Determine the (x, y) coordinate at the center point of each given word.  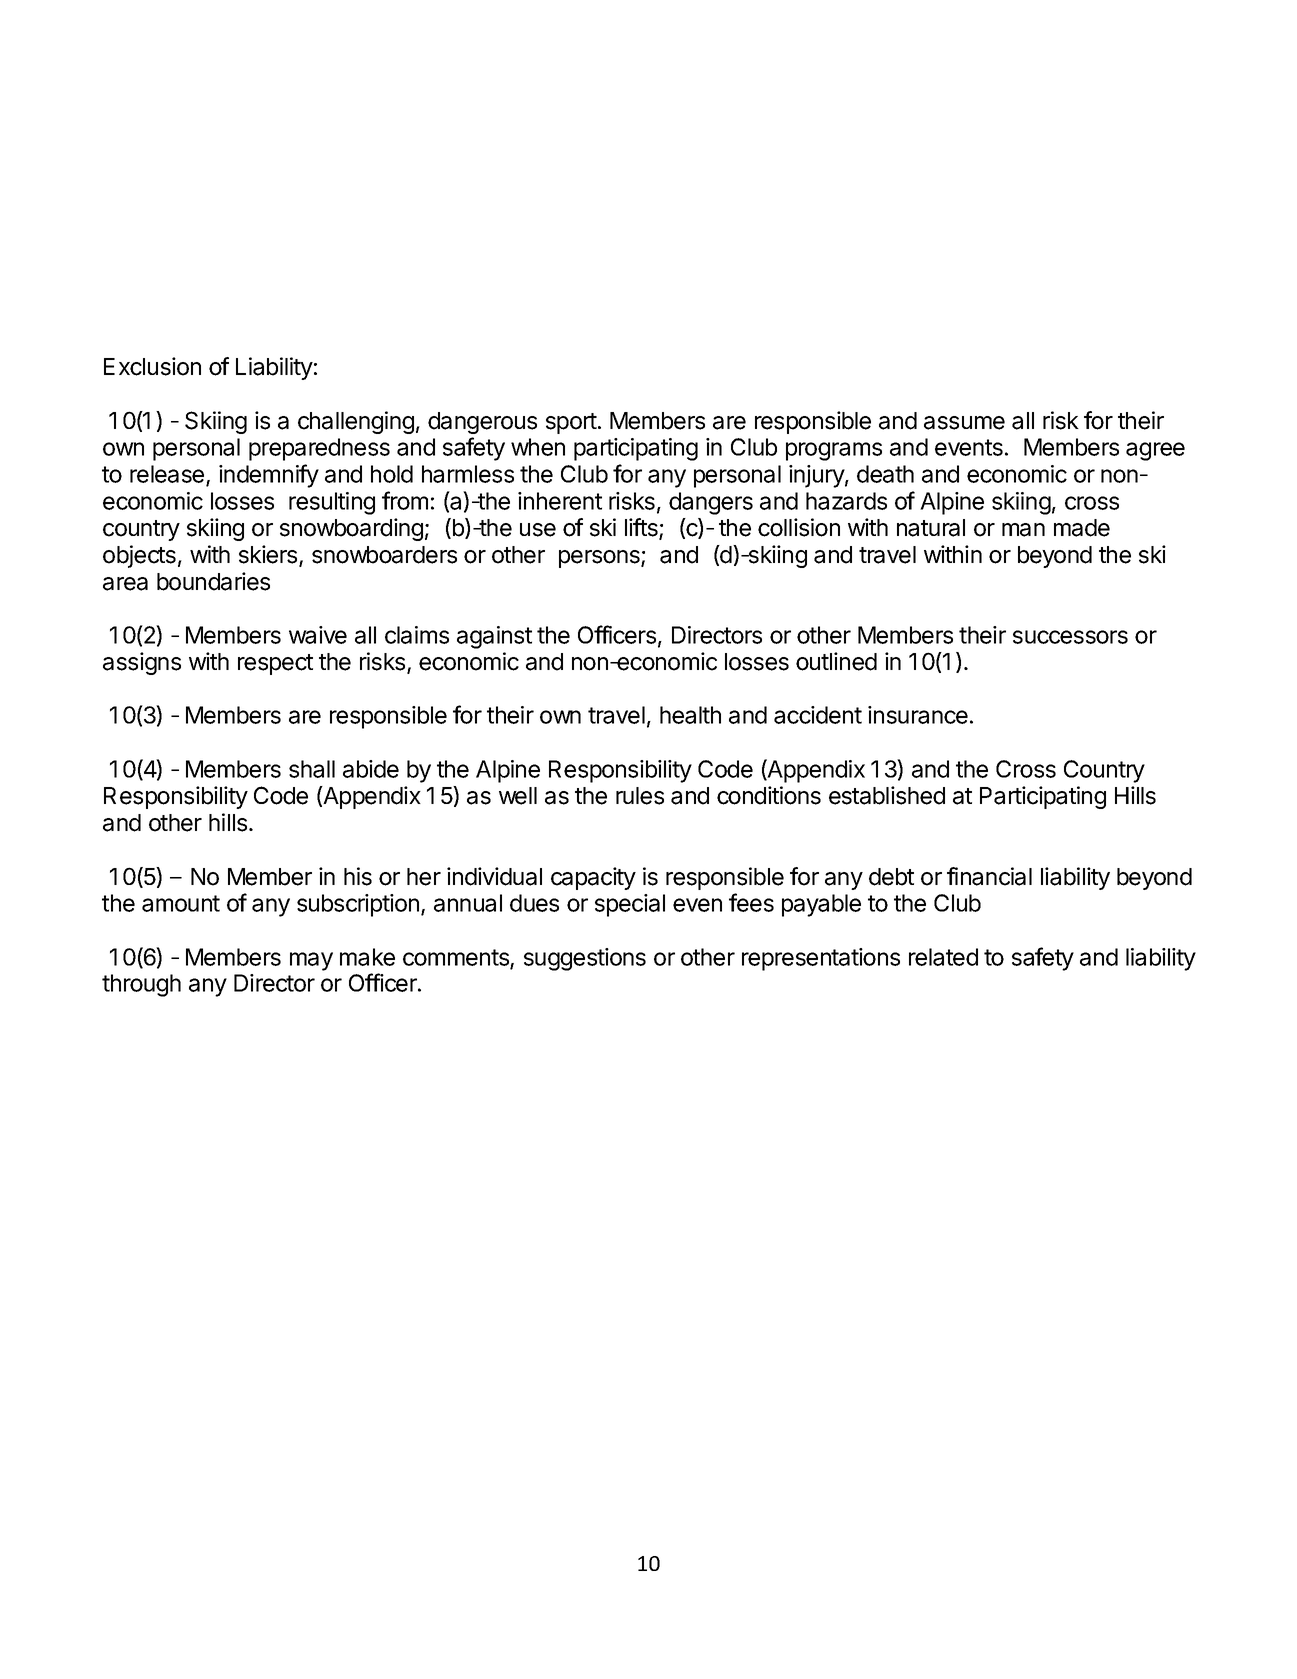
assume (964, 423)
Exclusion (152, 366)
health (690, 715)
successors (1070, 637)
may (311, 961)
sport (571, 423)
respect (275, 664)
